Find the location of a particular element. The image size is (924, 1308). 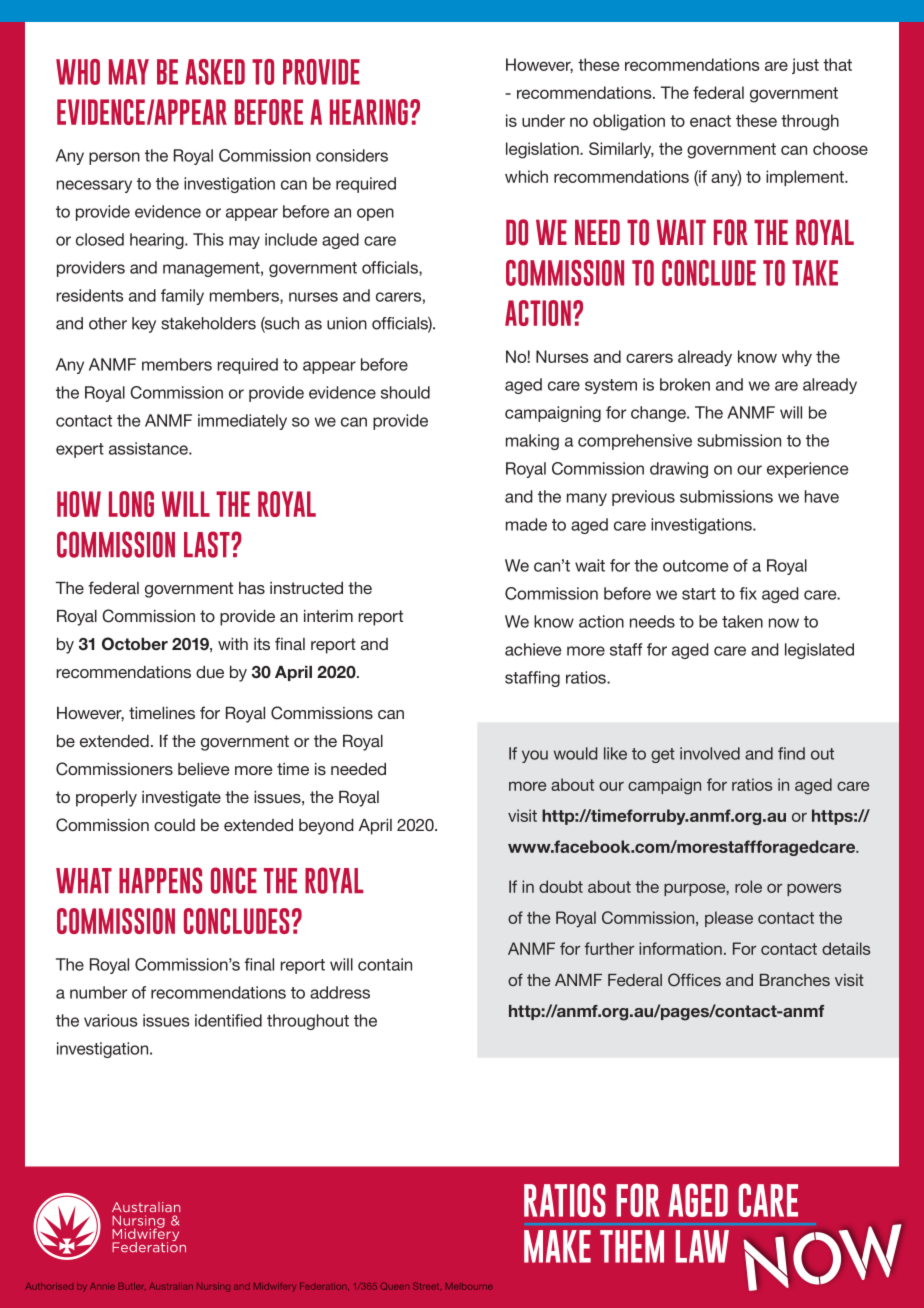

October is located at coordinates (135, 644).
